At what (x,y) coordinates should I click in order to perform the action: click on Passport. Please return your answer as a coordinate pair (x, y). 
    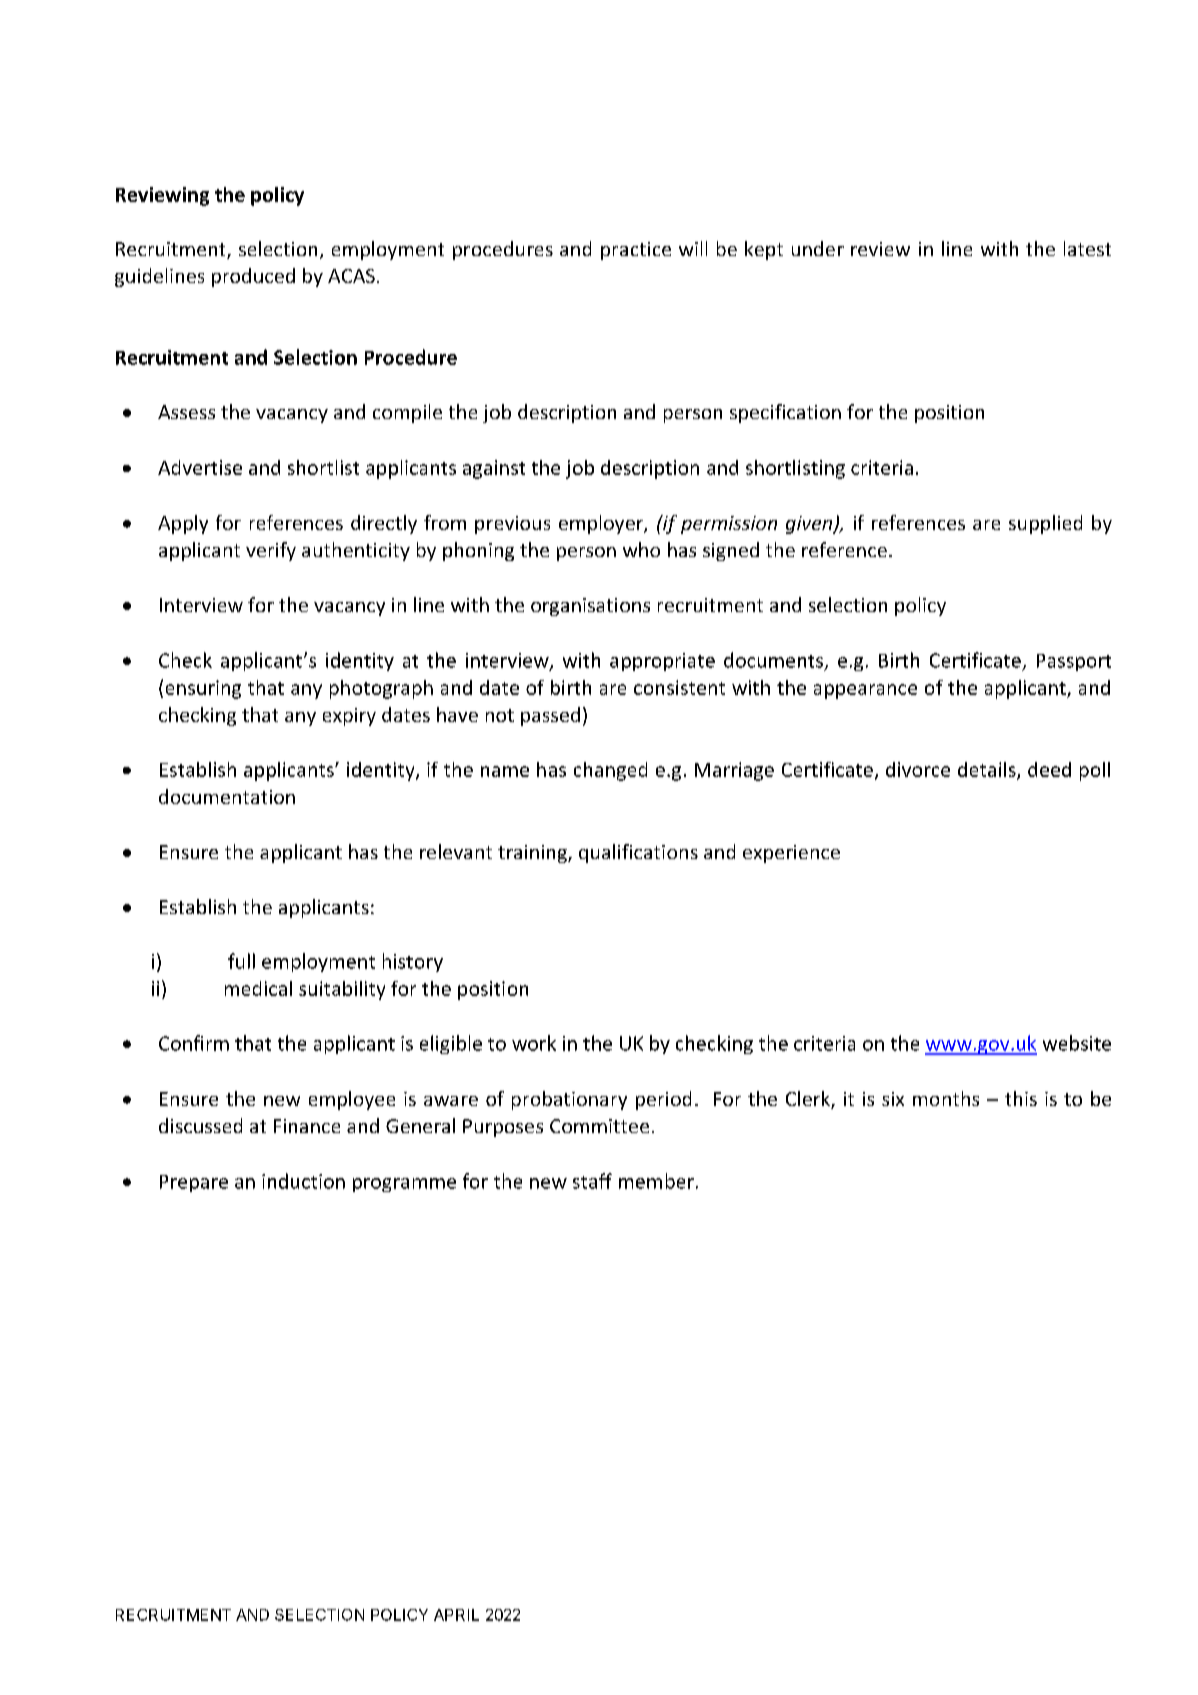
    Looking at the image, I should click on (1074, 662).
